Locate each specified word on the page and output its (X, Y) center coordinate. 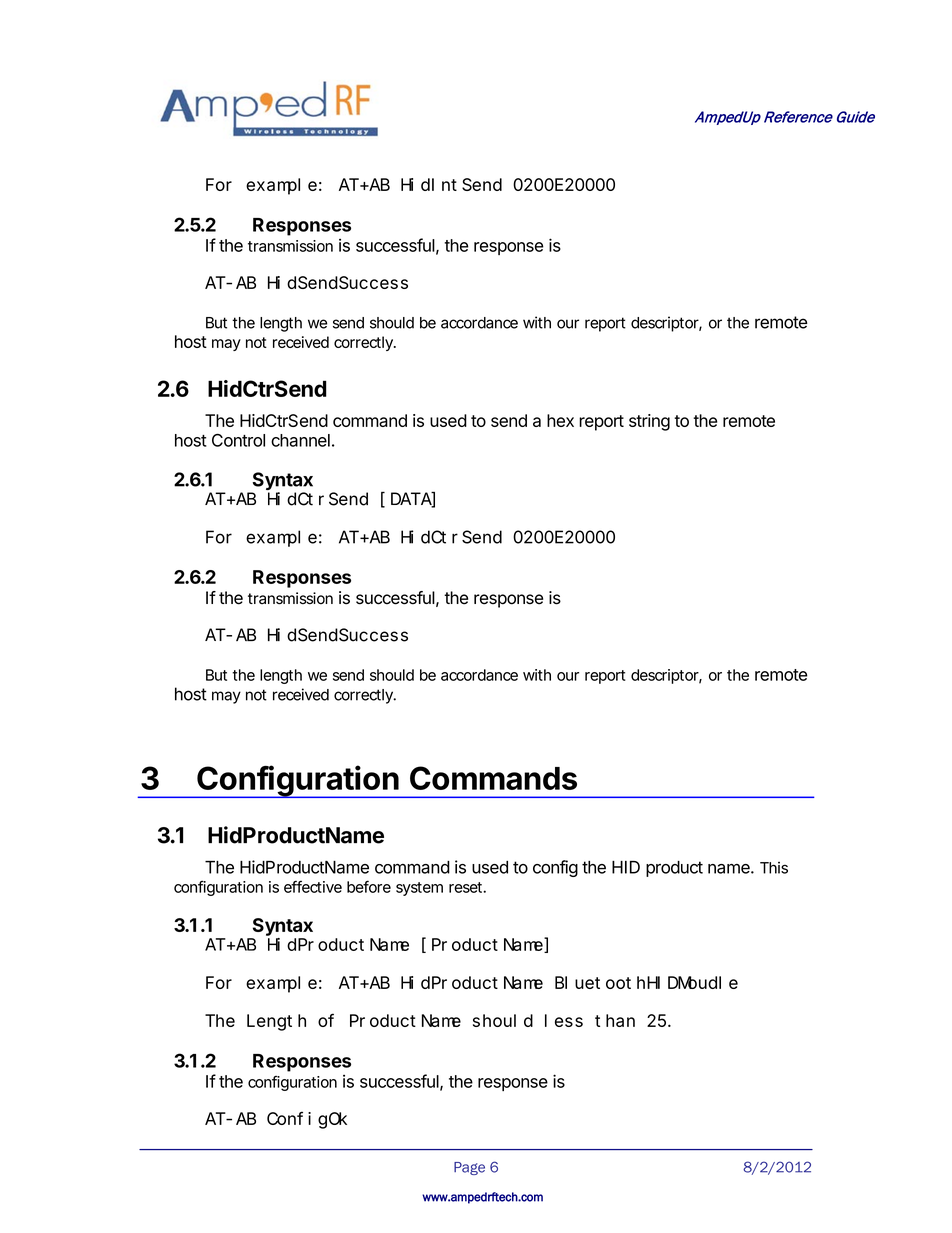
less (564, 1020)
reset (467, 887)
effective (313, 887)
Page (469, 1168)
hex (560, 420)
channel (300, 440)
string (649, 422)
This (774, 868)
